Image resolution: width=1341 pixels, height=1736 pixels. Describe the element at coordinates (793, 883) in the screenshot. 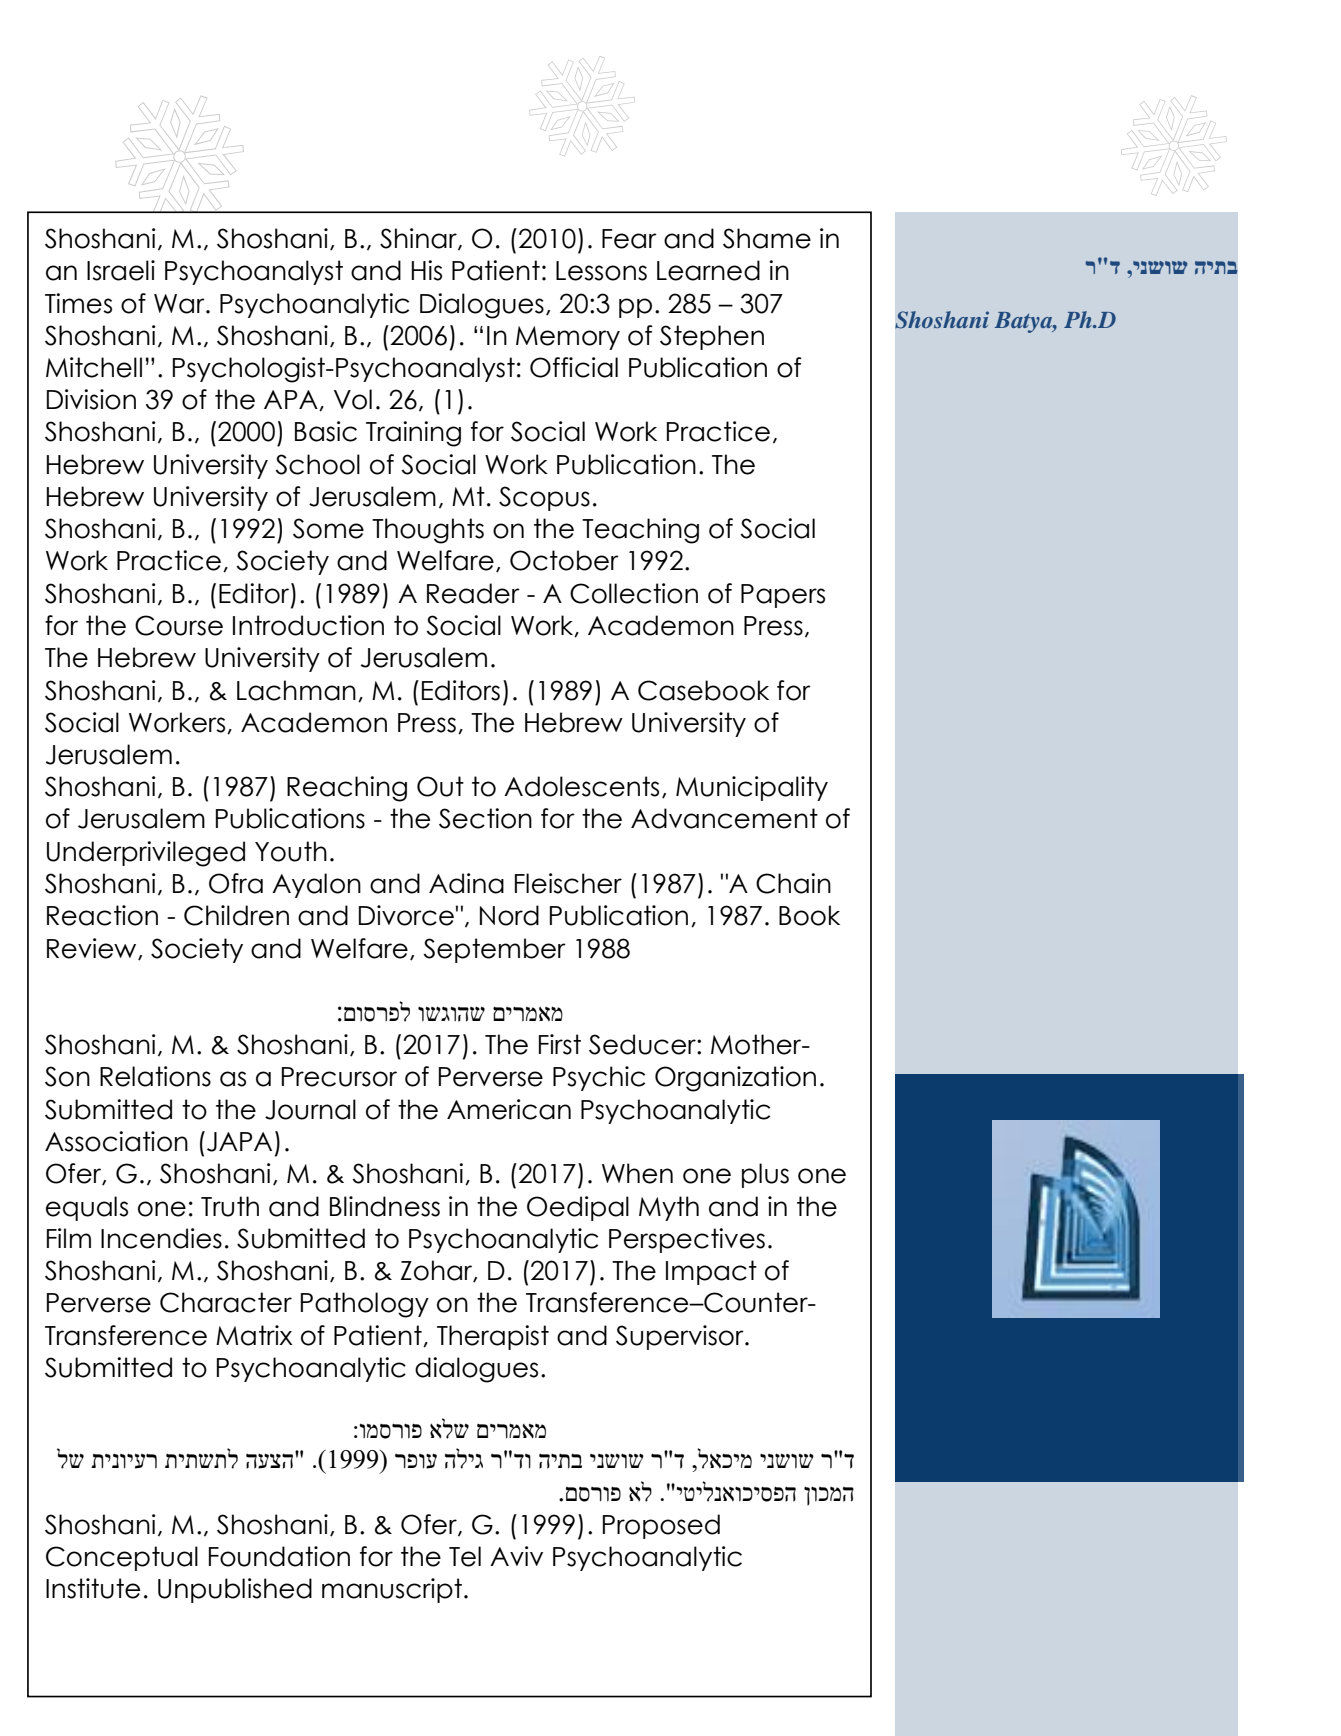

I see `Chain` at that location.
